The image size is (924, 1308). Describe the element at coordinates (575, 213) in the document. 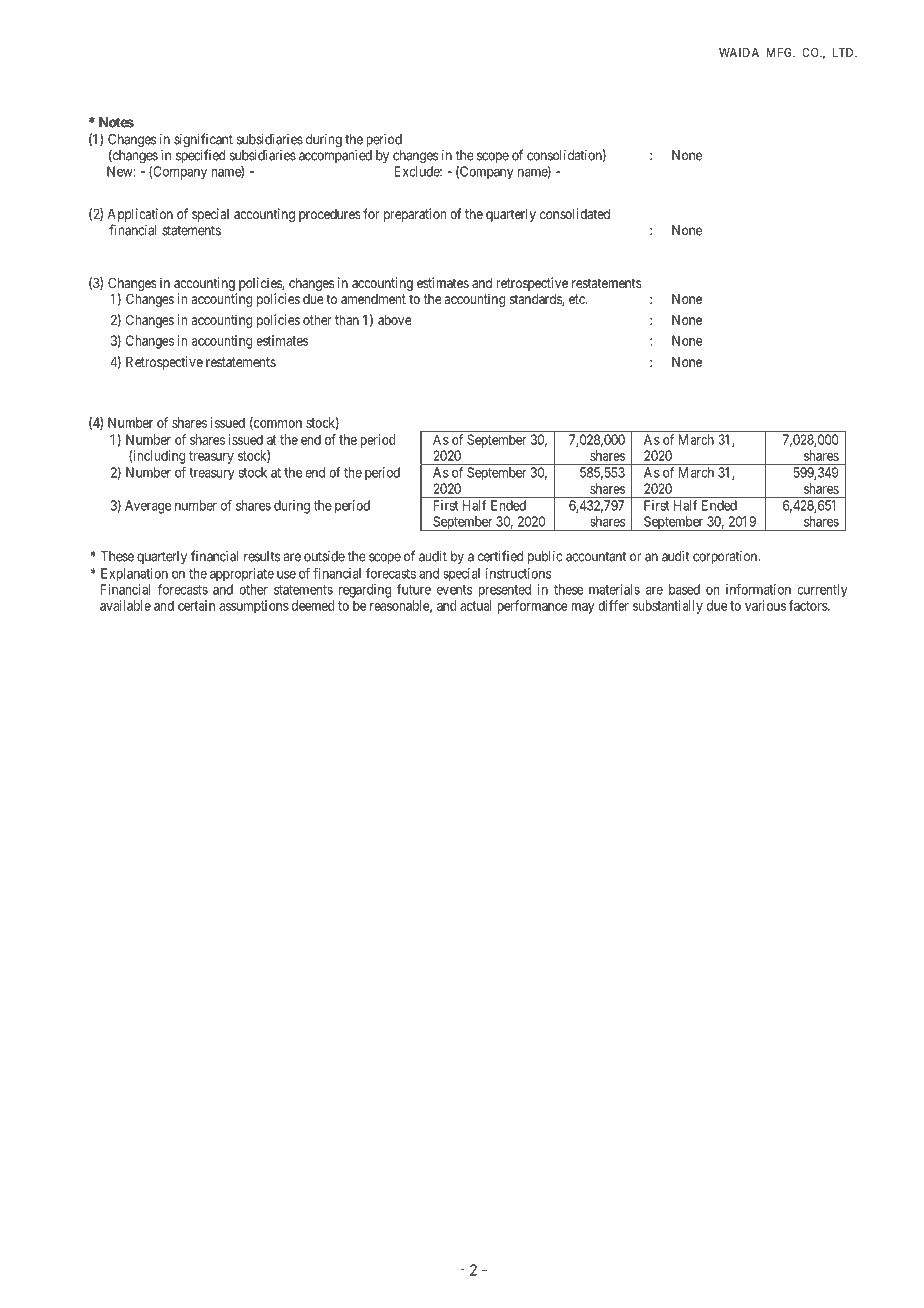

I see `consolidated` at that location.
